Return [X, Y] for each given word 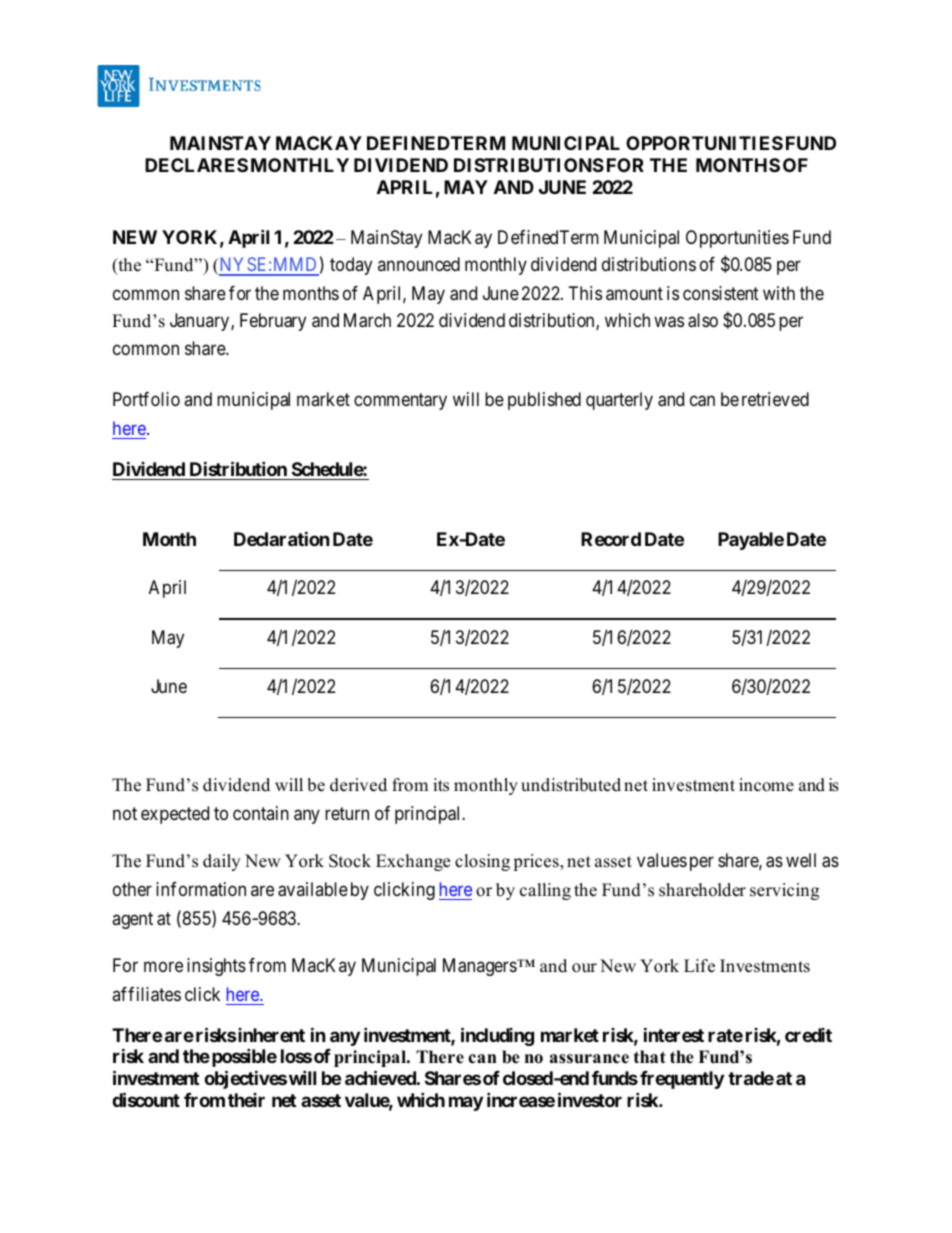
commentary [400, 401]
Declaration [282, 538]
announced [419, 264]
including [497, 1036]
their [246, 1100]
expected [175, 815]
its [441, 785]
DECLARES [196, 165]
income [766, 785]
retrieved [775, 399]
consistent [721, 293]
